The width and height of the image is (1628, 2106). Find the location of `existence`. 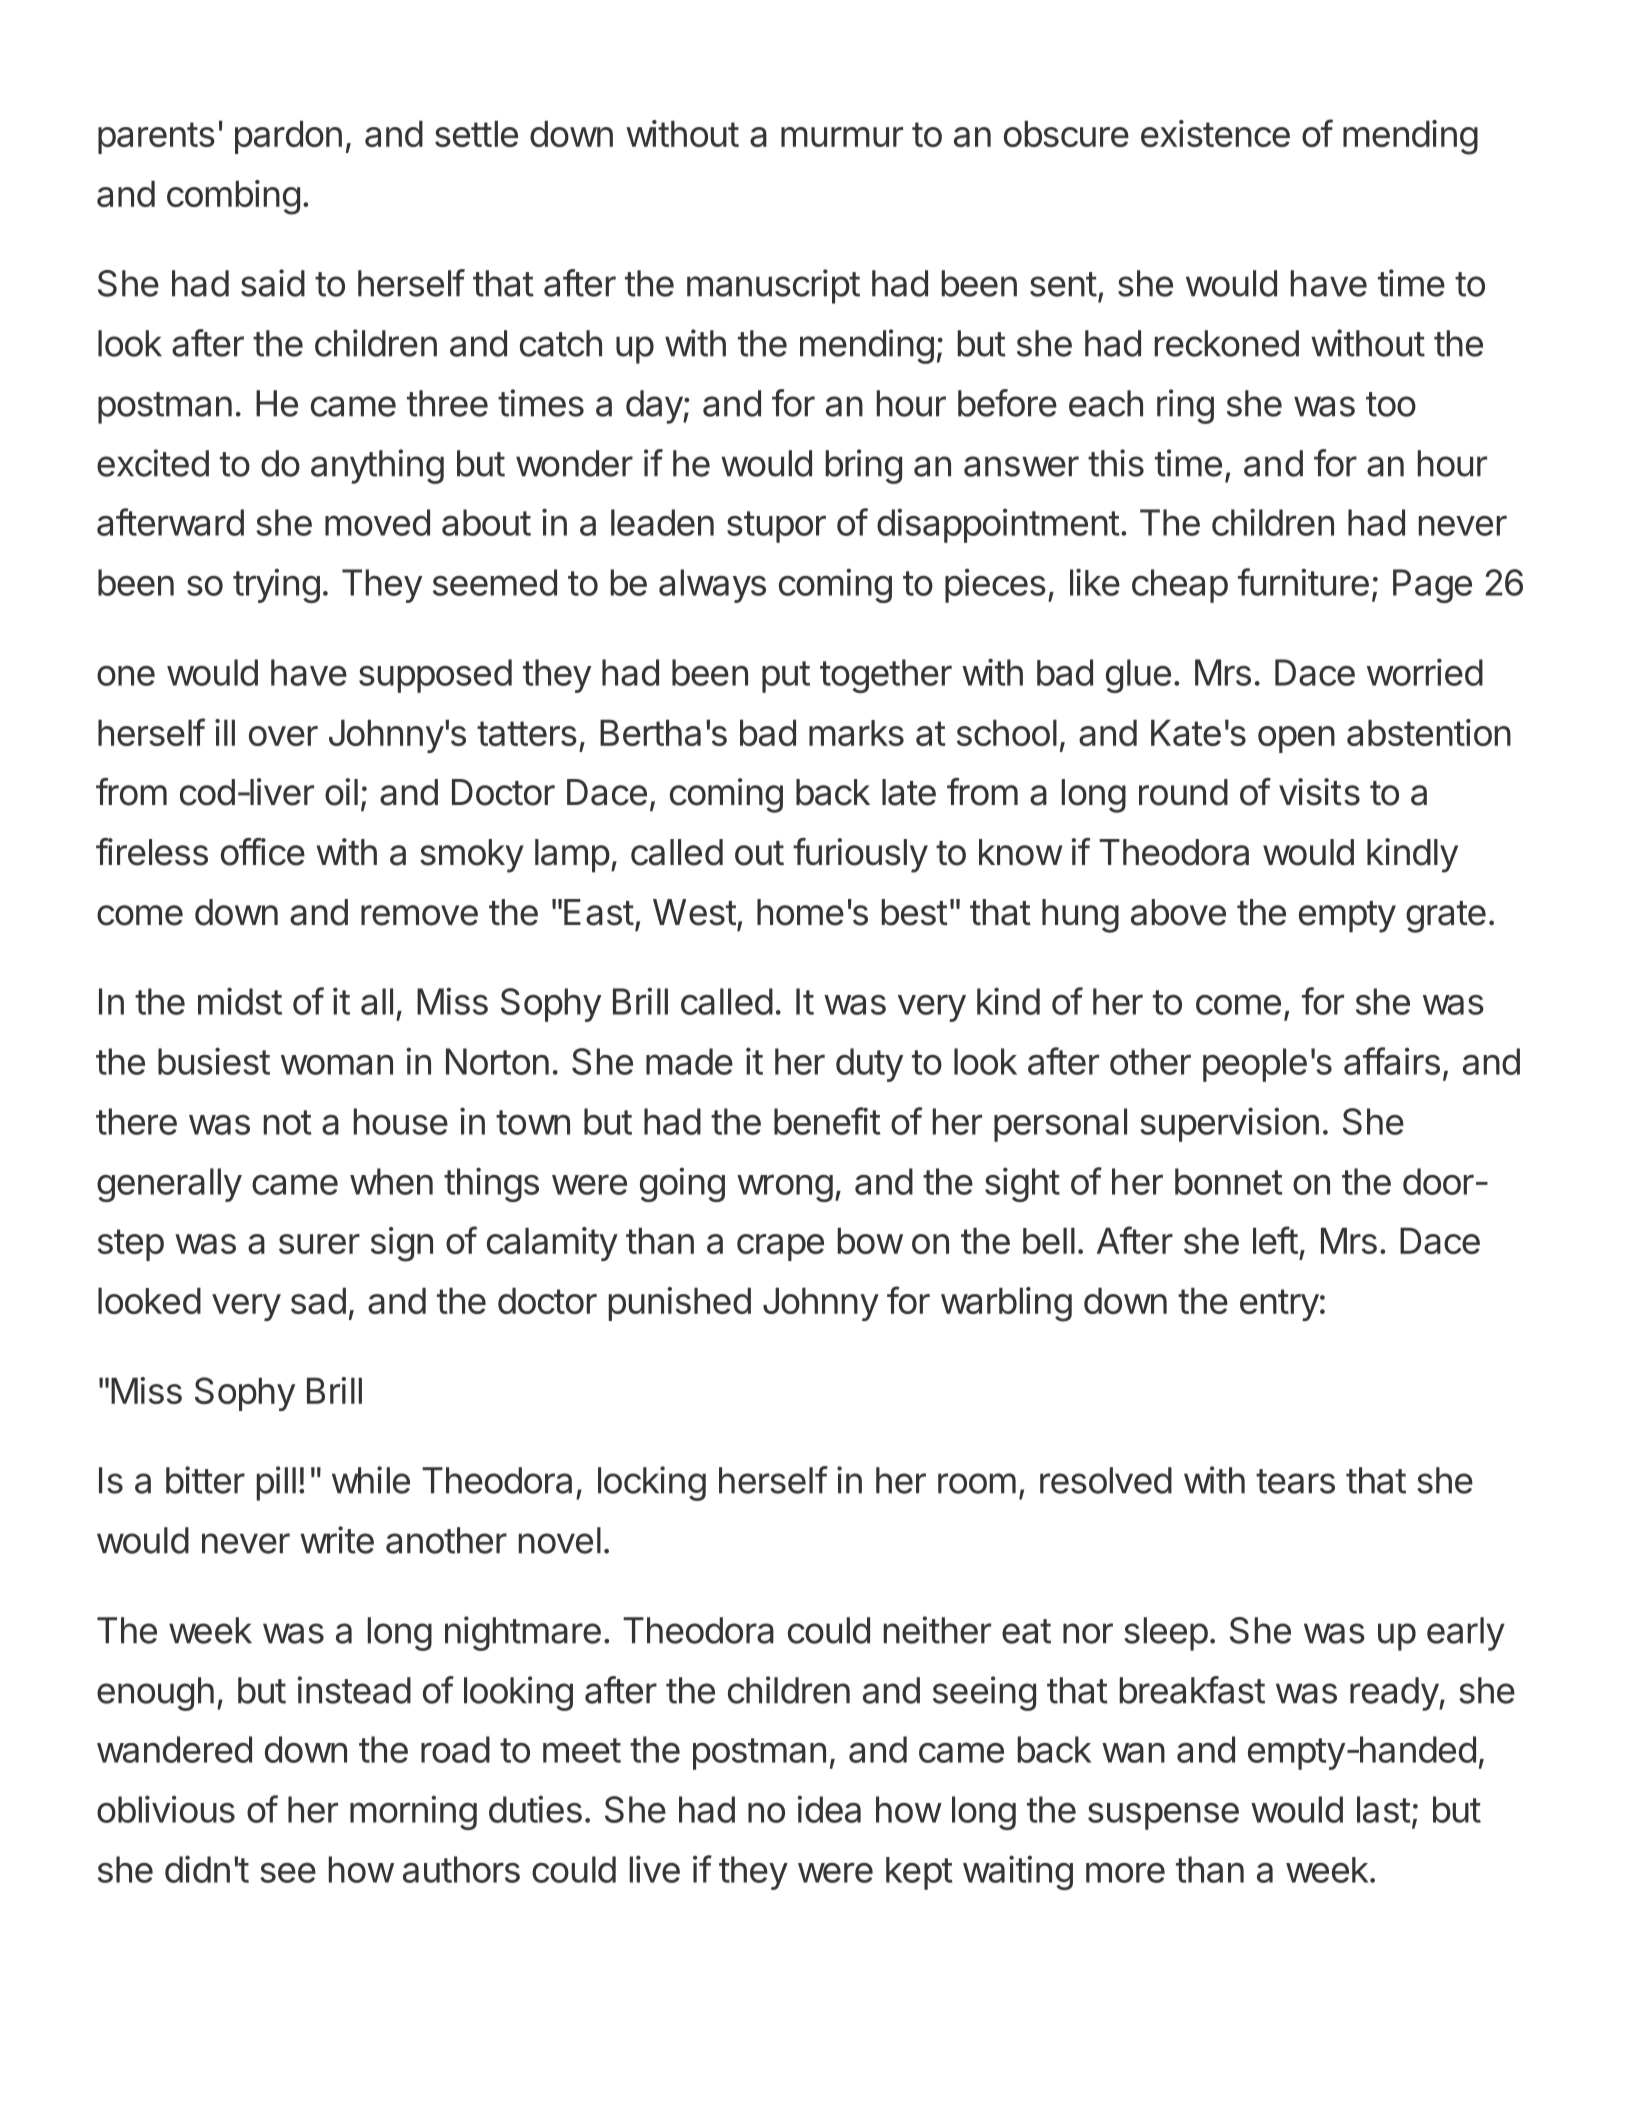

existence is located at coordinates (1215, 133).
